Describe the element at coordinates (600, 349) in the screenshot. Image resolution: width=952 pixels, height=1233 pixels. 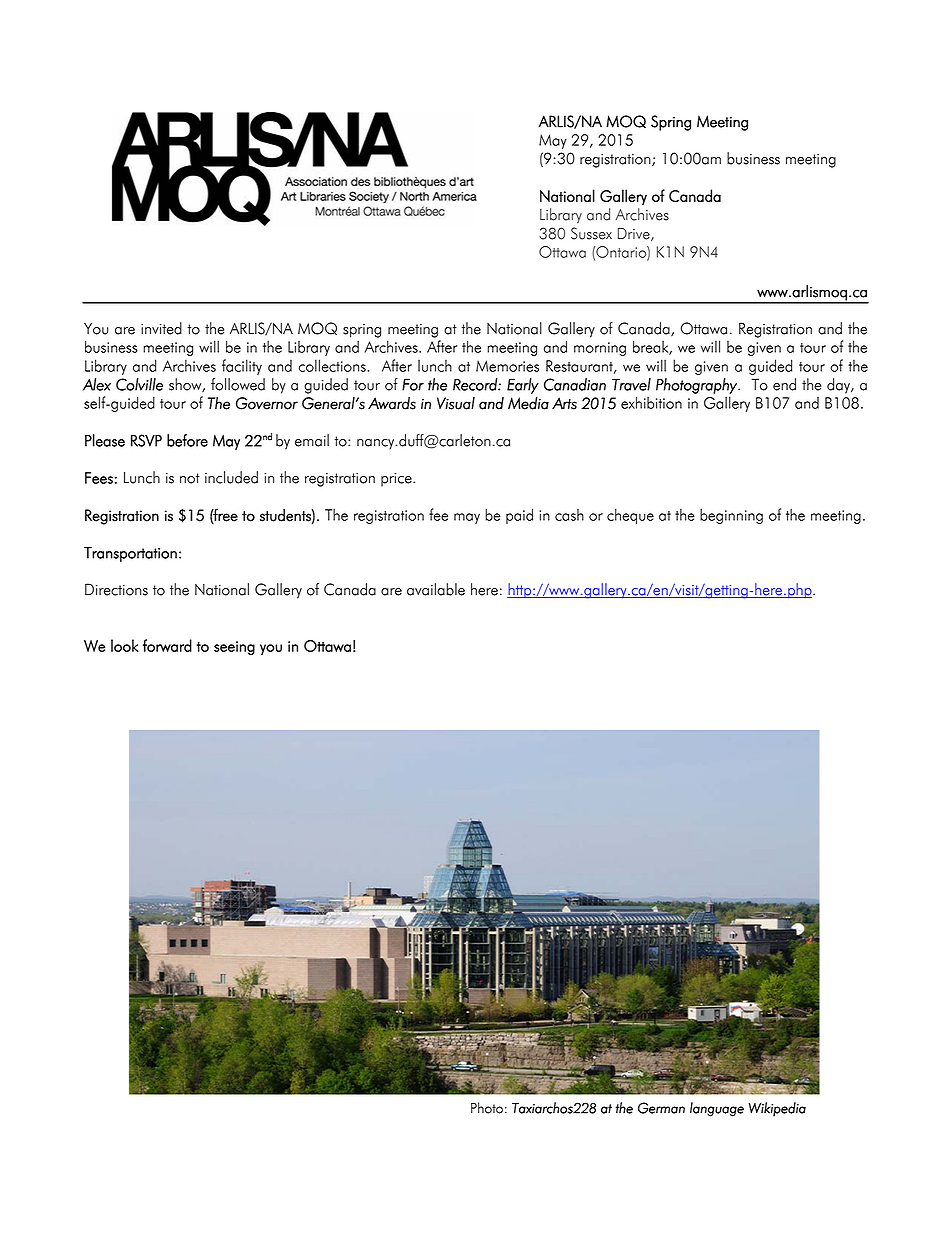
I see `morning` at that location.
